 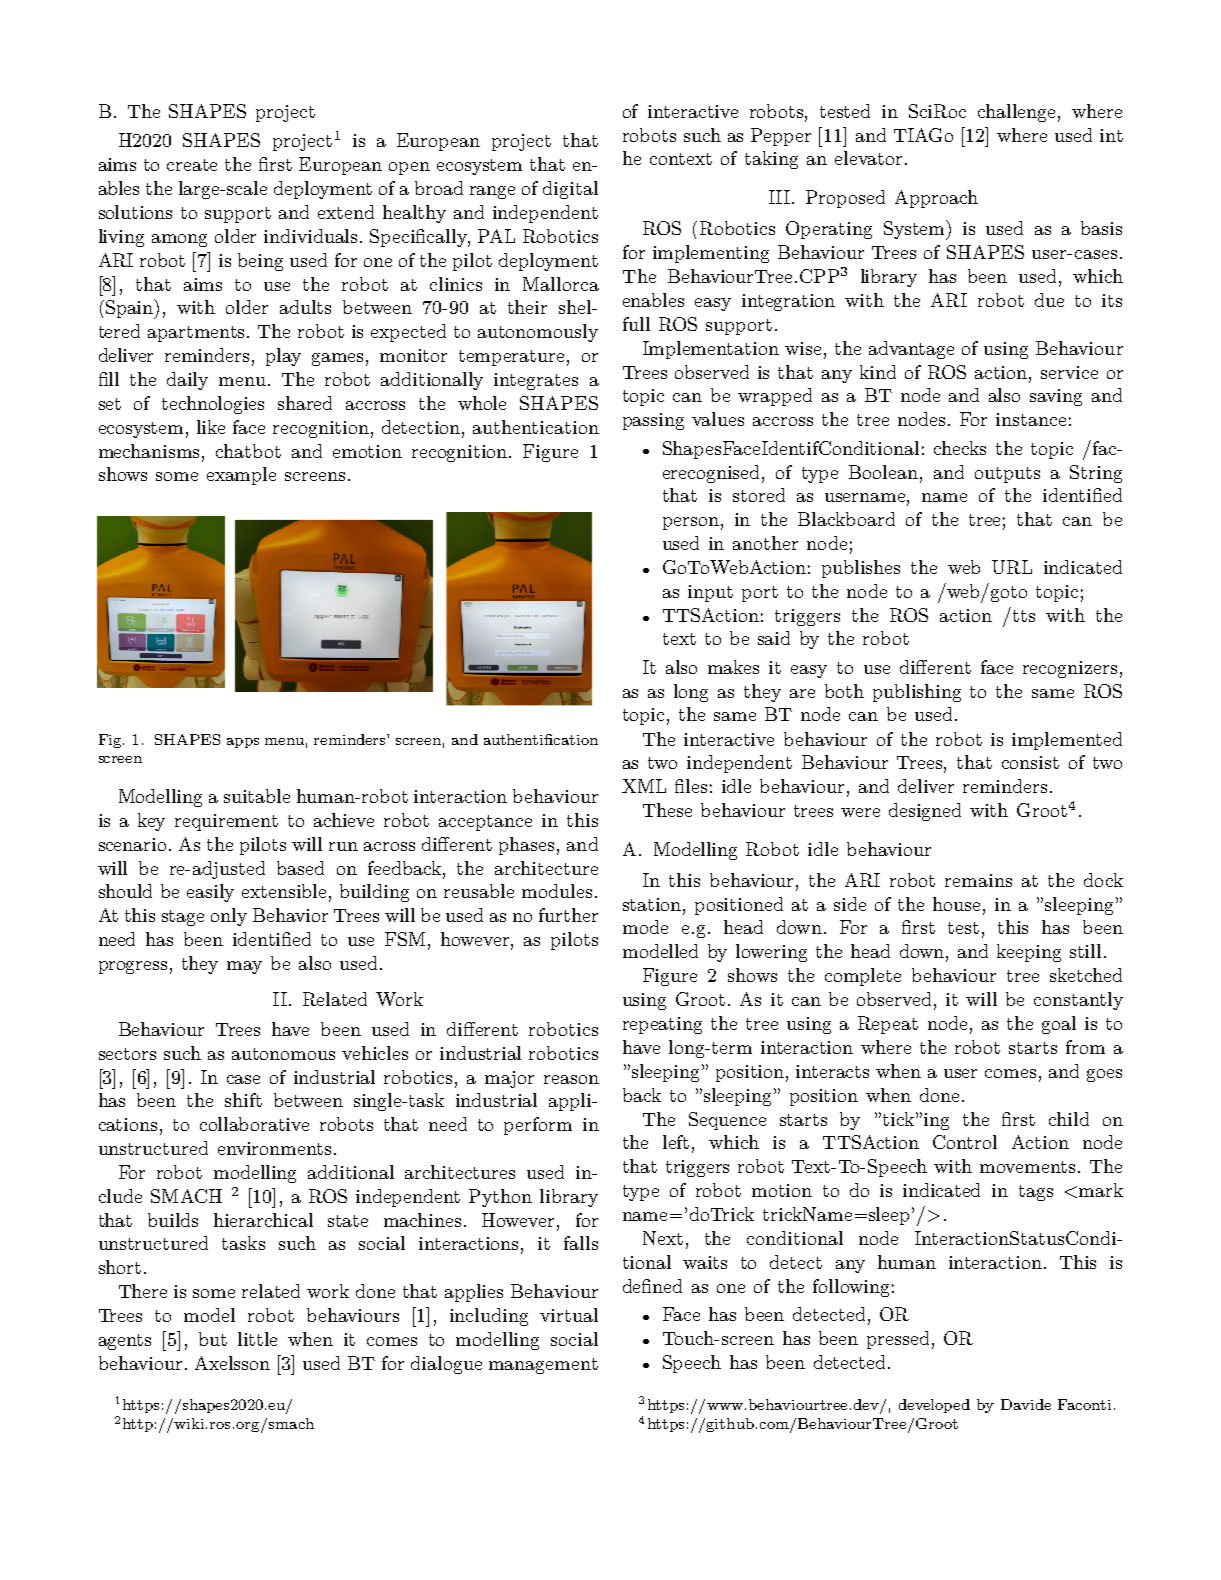 I want to click on XML, so click(x=644, y=786).
